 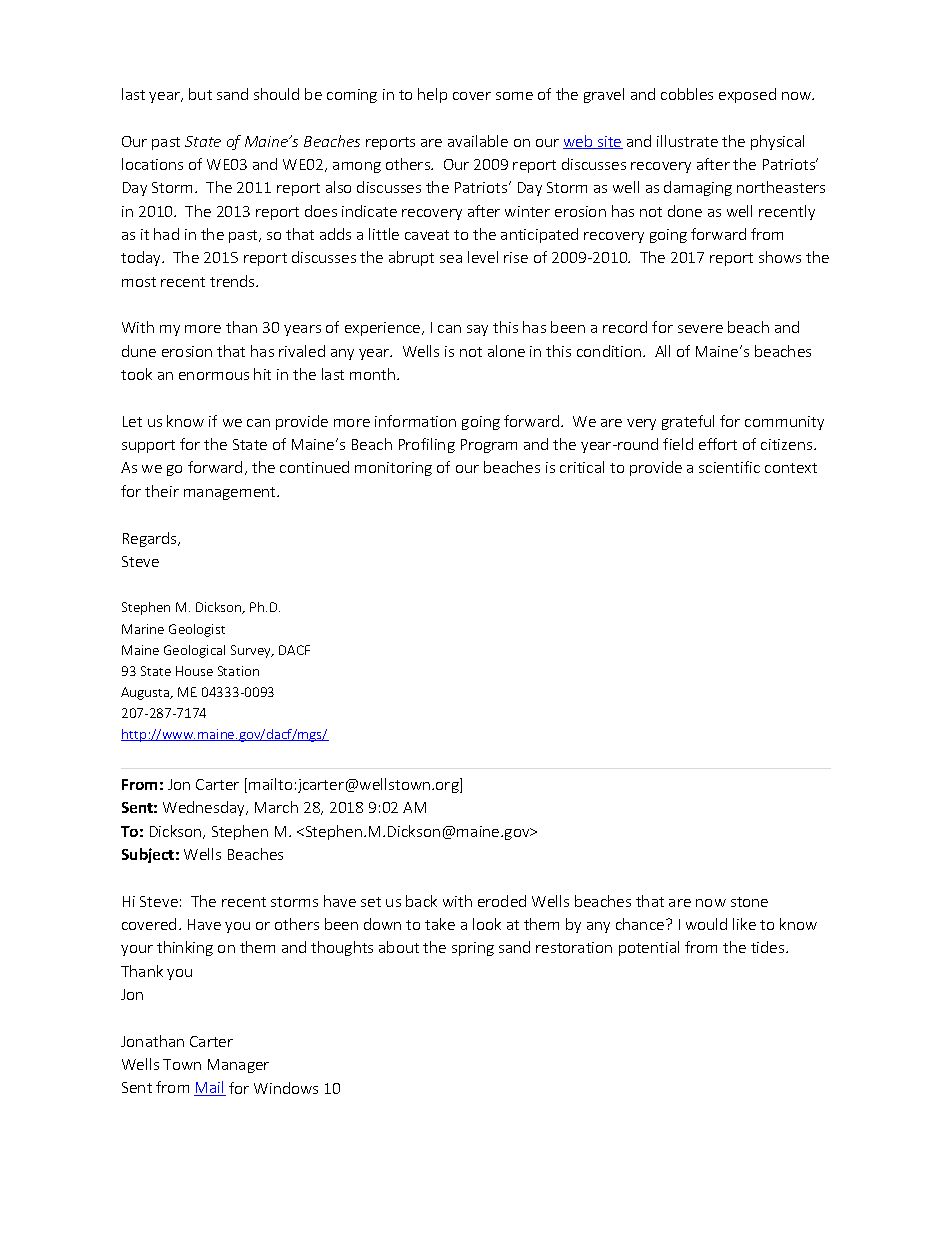 What do you see at coordinates (687, 141) in the image?
I see `illustrate` at bounding box center [687, 141].
